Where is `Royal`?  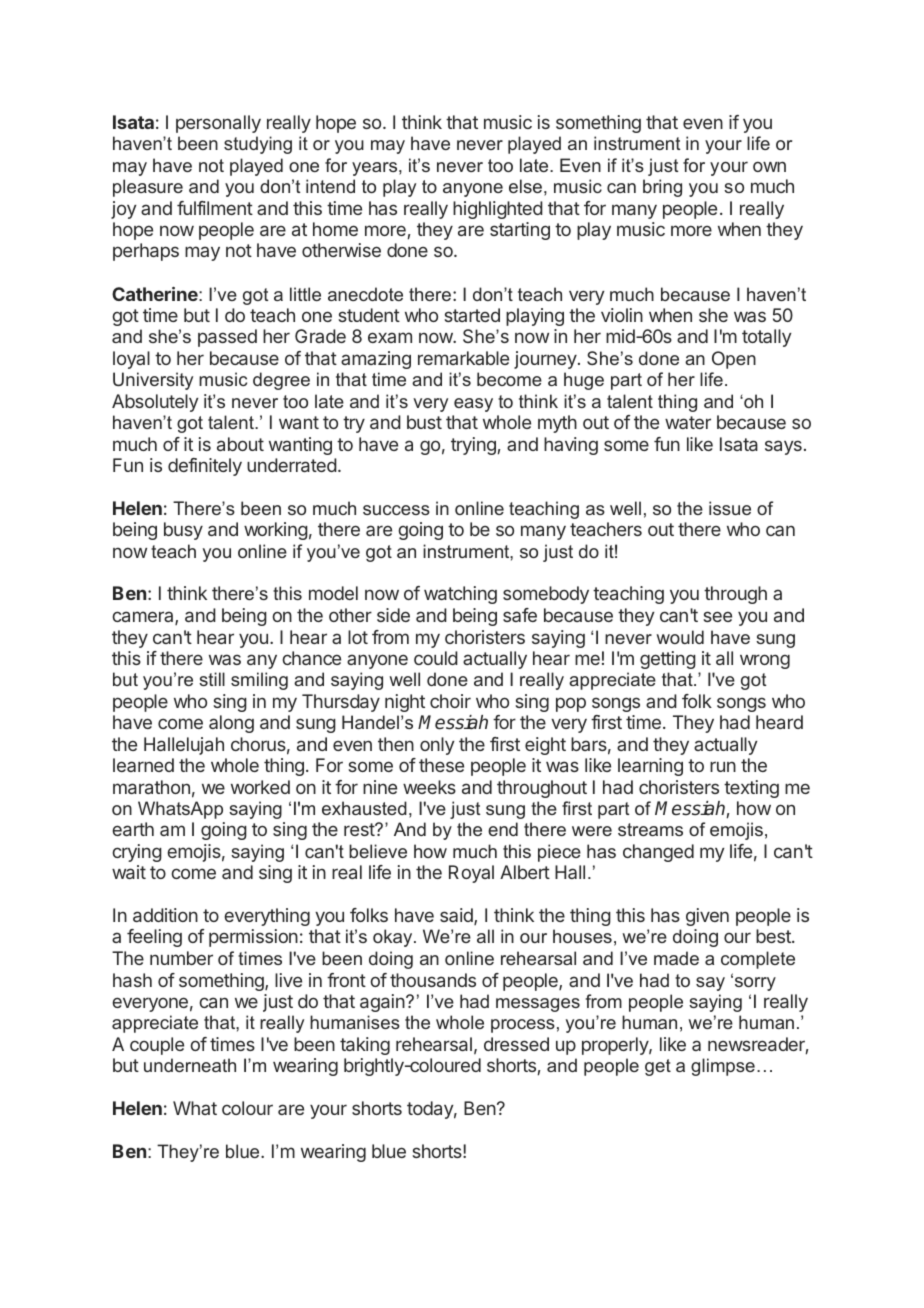
Royal is located at coordinates (471, 874).
